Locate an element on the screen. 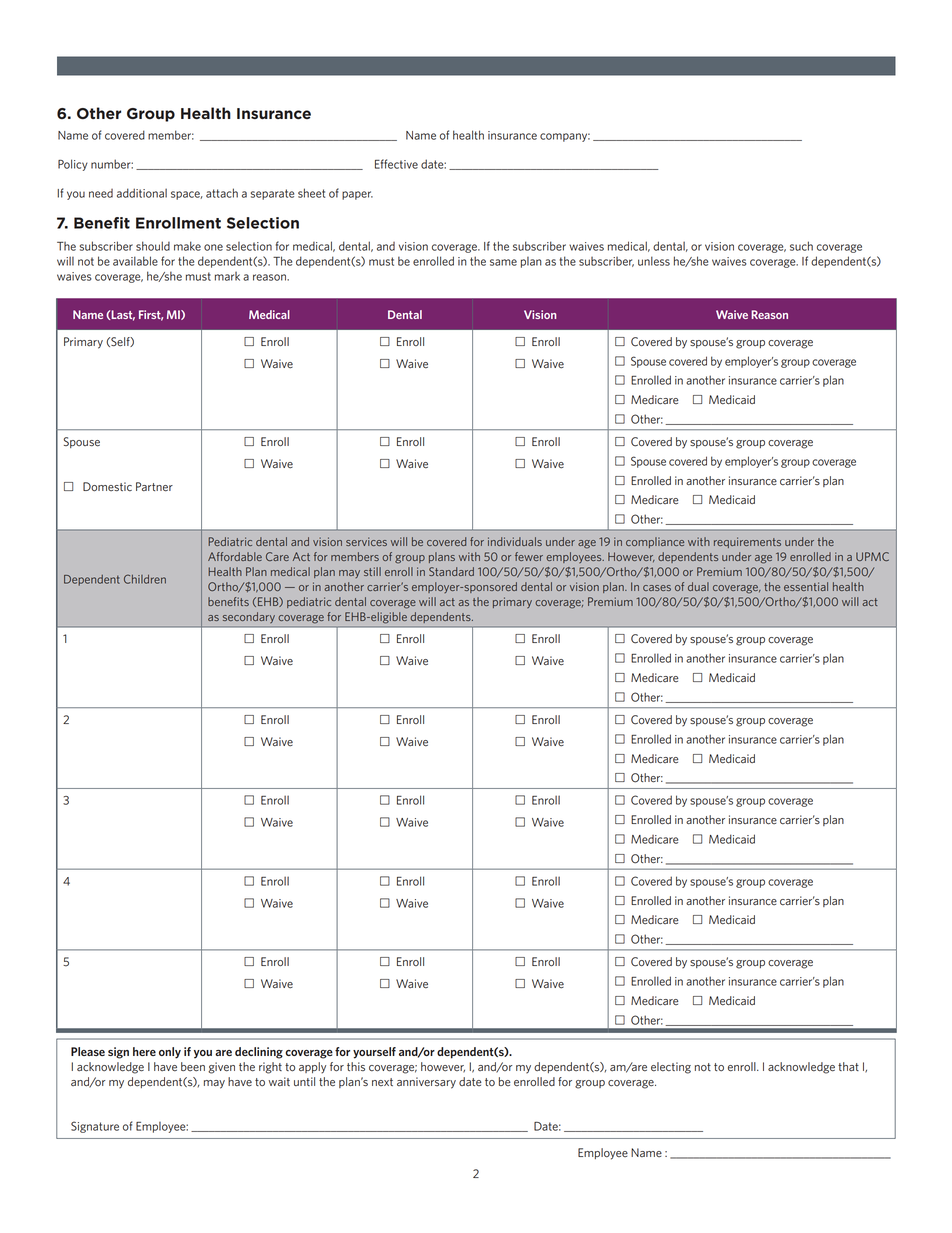  secondary is located at coordinates (249, 617).
